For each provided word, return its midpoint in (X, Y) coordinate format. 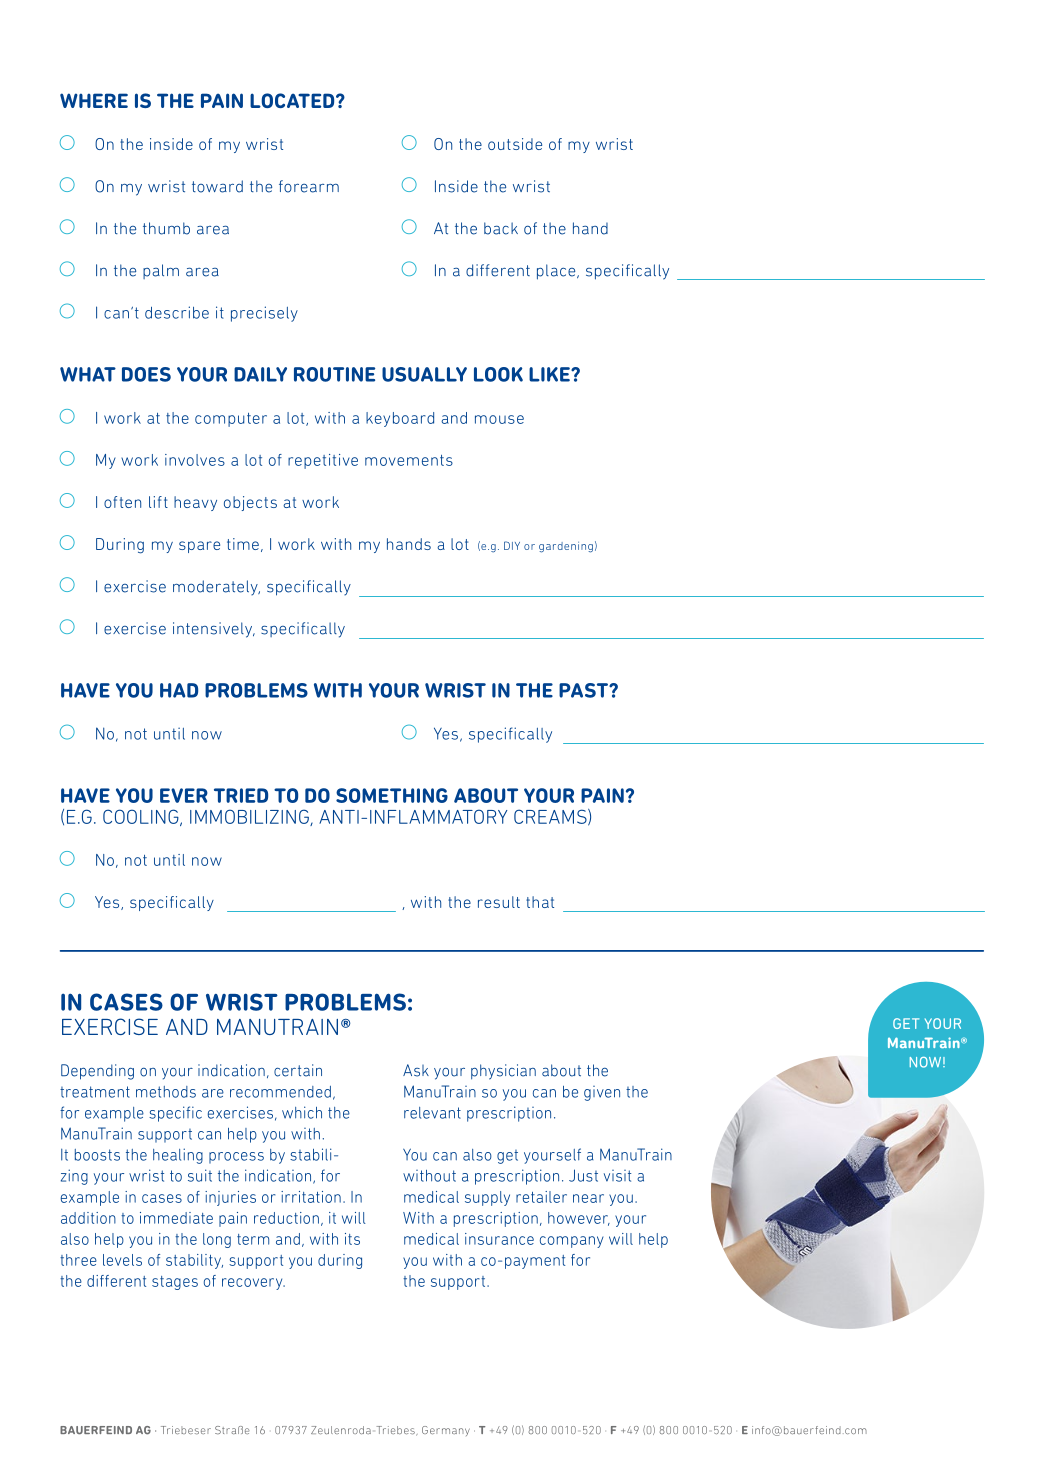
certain (298, 1070)
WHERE (94, 100)
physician (503, 1072)
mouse (499, 419)
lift (158, 502)
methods (166, 1092)
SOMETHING (392, 795)
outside (515, 144)
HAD (179, 690)
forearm (309, 186)
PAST (584, 690)
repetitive (323, 461)
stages (175, 1283)
